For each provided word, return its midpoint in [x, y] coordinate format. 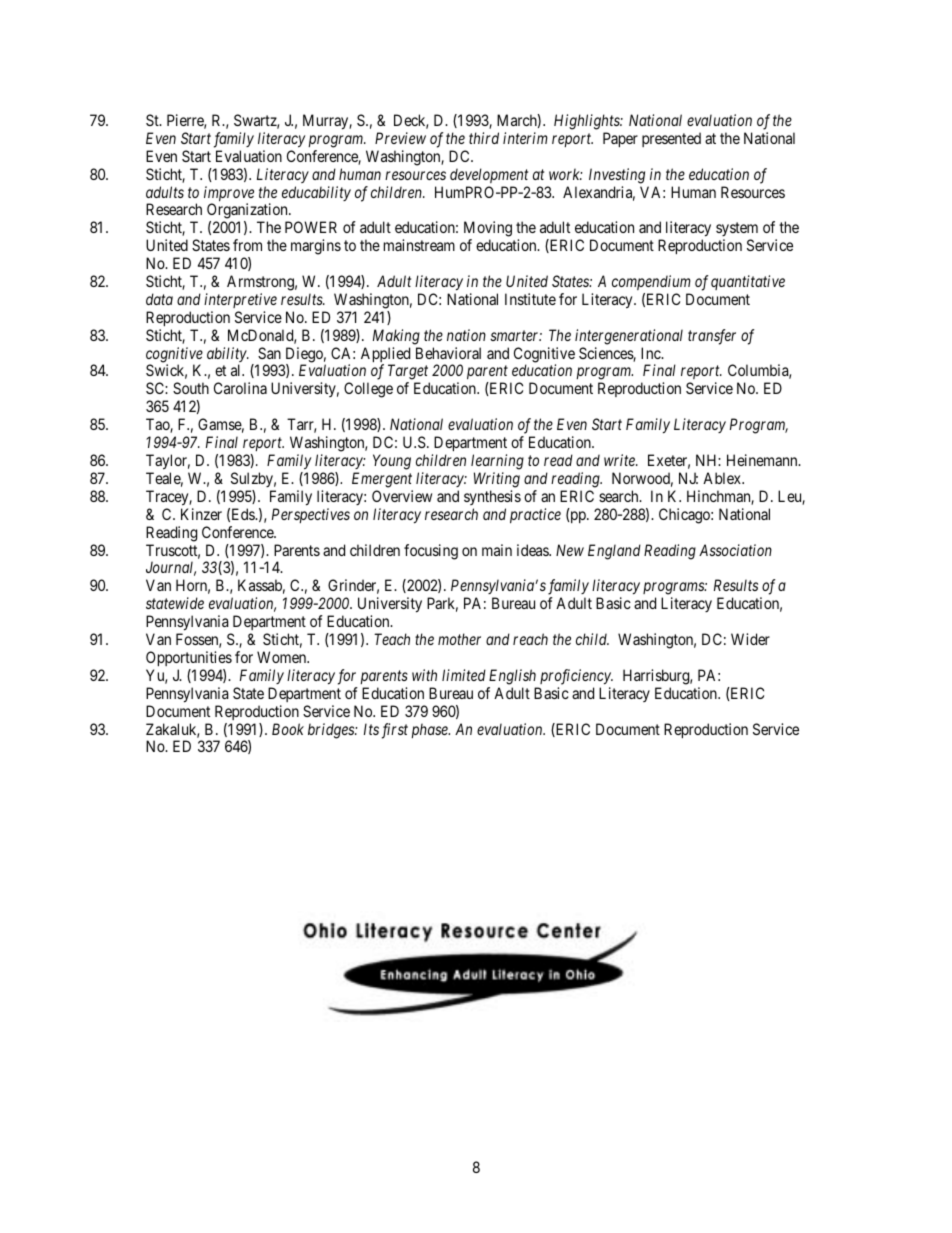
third [484, 138]
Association [735, 550]
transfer [712, 337]
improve [229, 195]
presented [671, 139]
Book [288, 729]
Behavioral [448, 353]
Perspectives [311, 515]
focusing [431, 552]
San [269, 353]
